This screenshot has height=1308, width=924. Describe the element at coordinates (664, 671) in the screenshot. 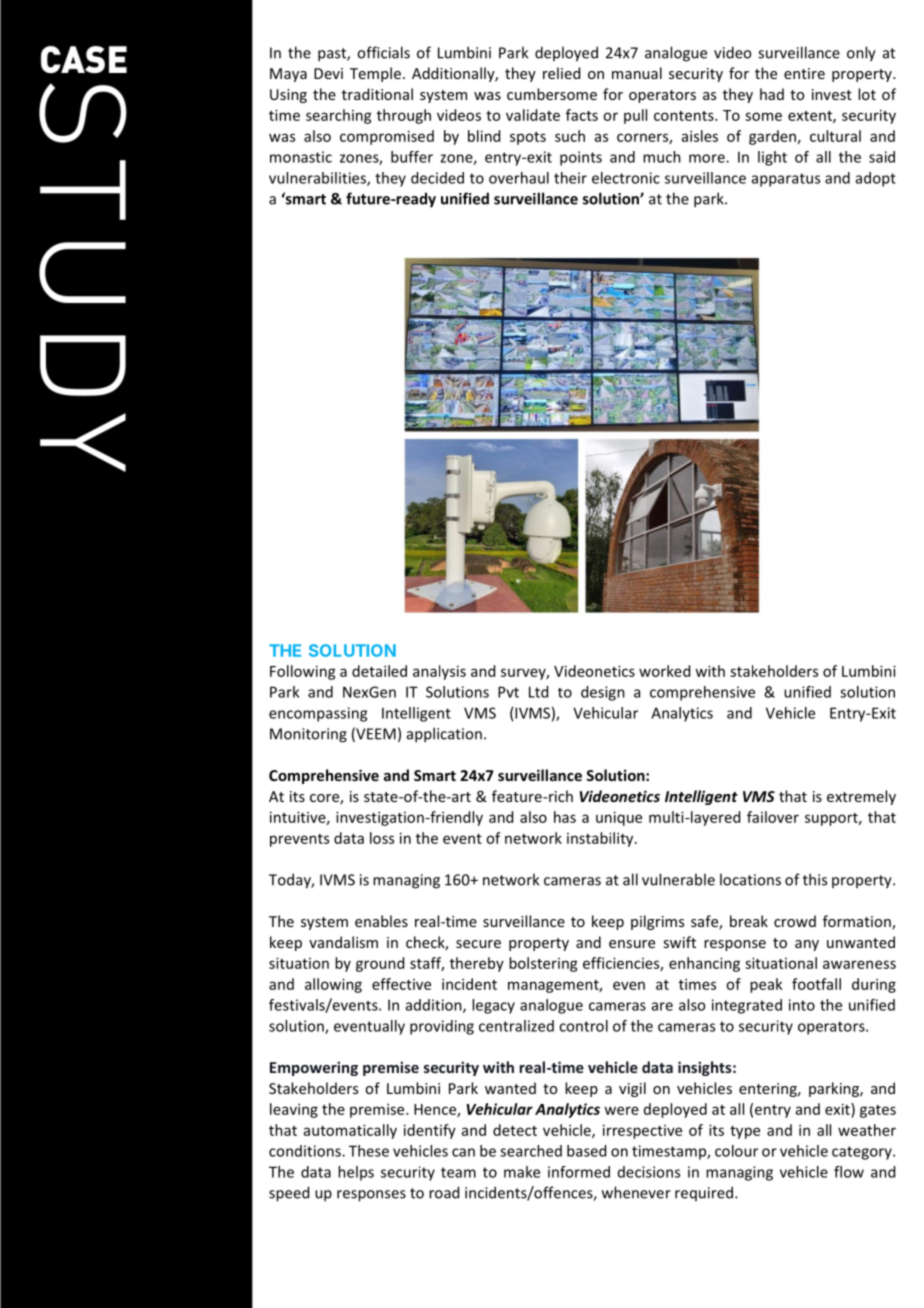

I see `worked` at that location.
